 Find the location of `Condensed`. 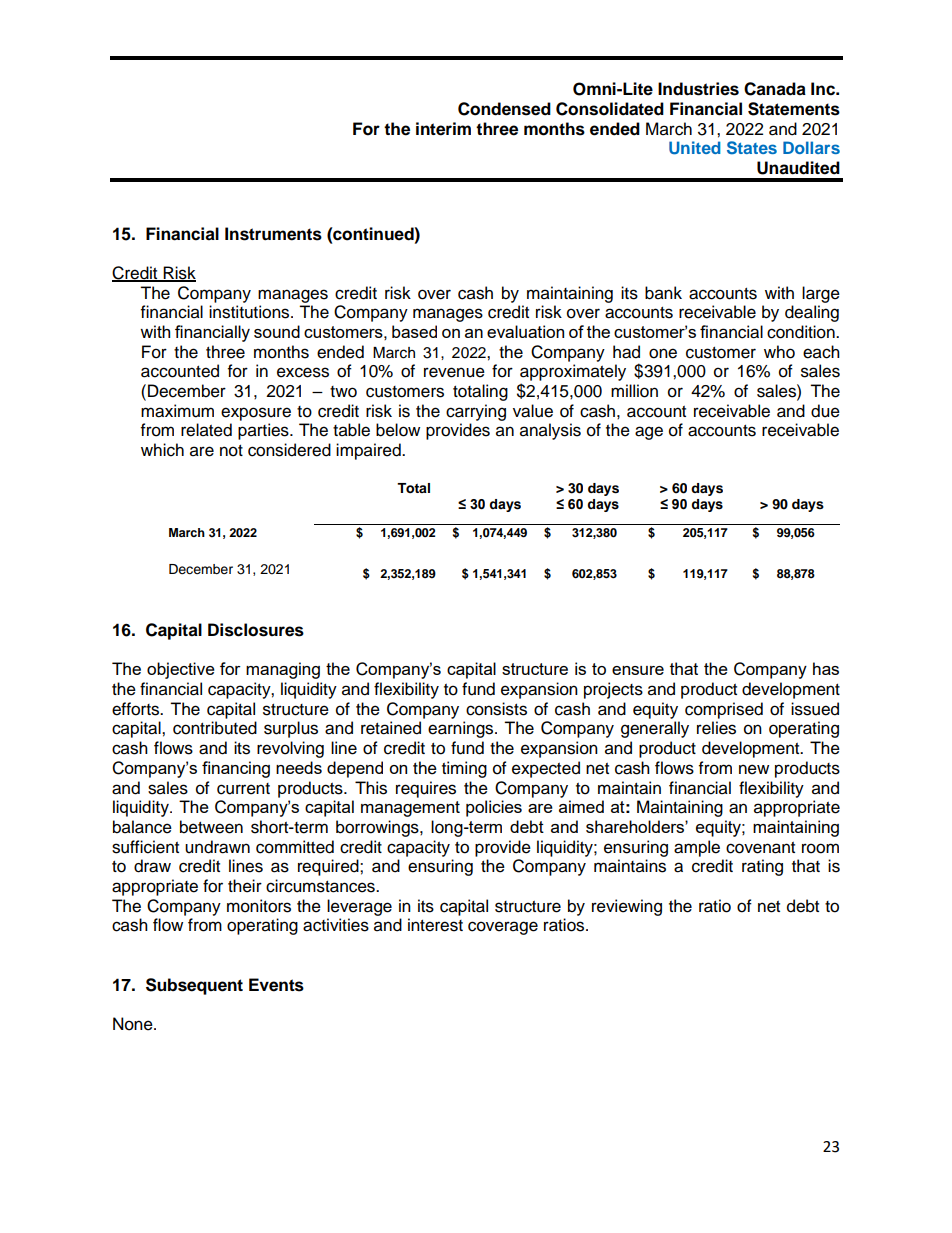

Condensed is located at coordinates (504, 109).
